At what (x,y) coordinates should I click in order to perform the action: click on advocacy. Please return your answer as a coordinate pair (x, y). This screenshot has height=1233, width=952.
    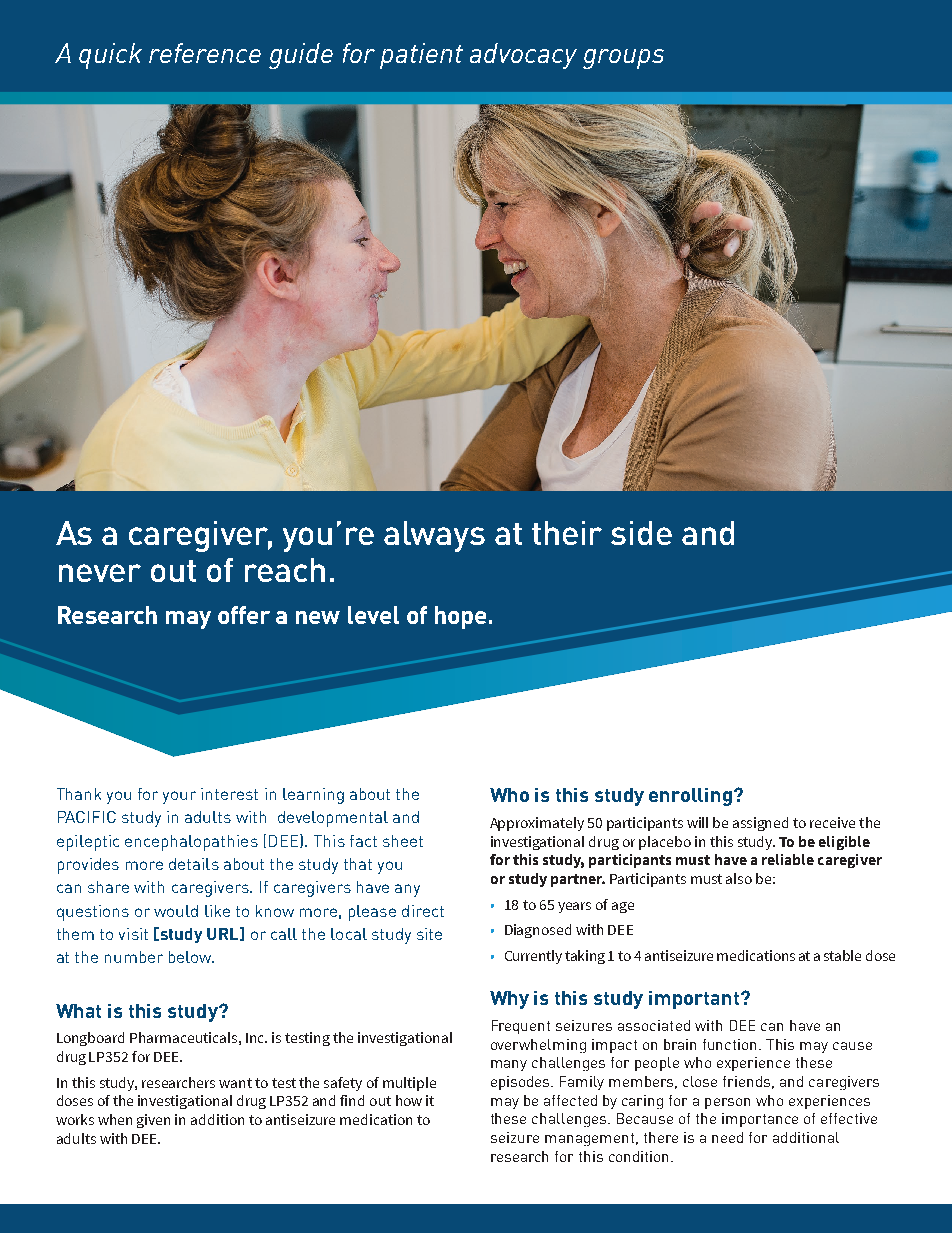
    Looking at the image, I should click on (523, 56).
